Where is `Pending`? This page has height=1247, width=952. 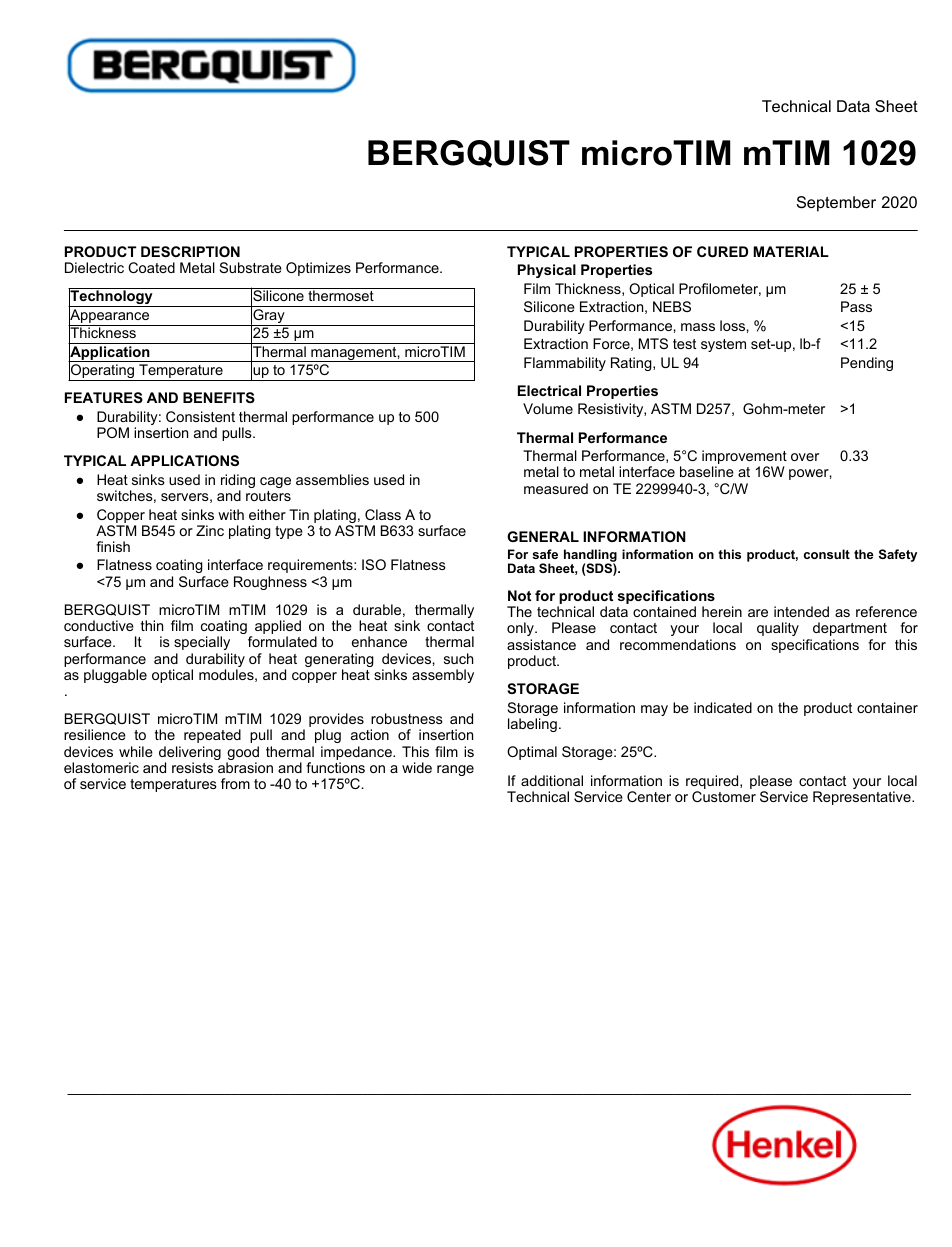
Pending is located at coordinates (867, 364).
